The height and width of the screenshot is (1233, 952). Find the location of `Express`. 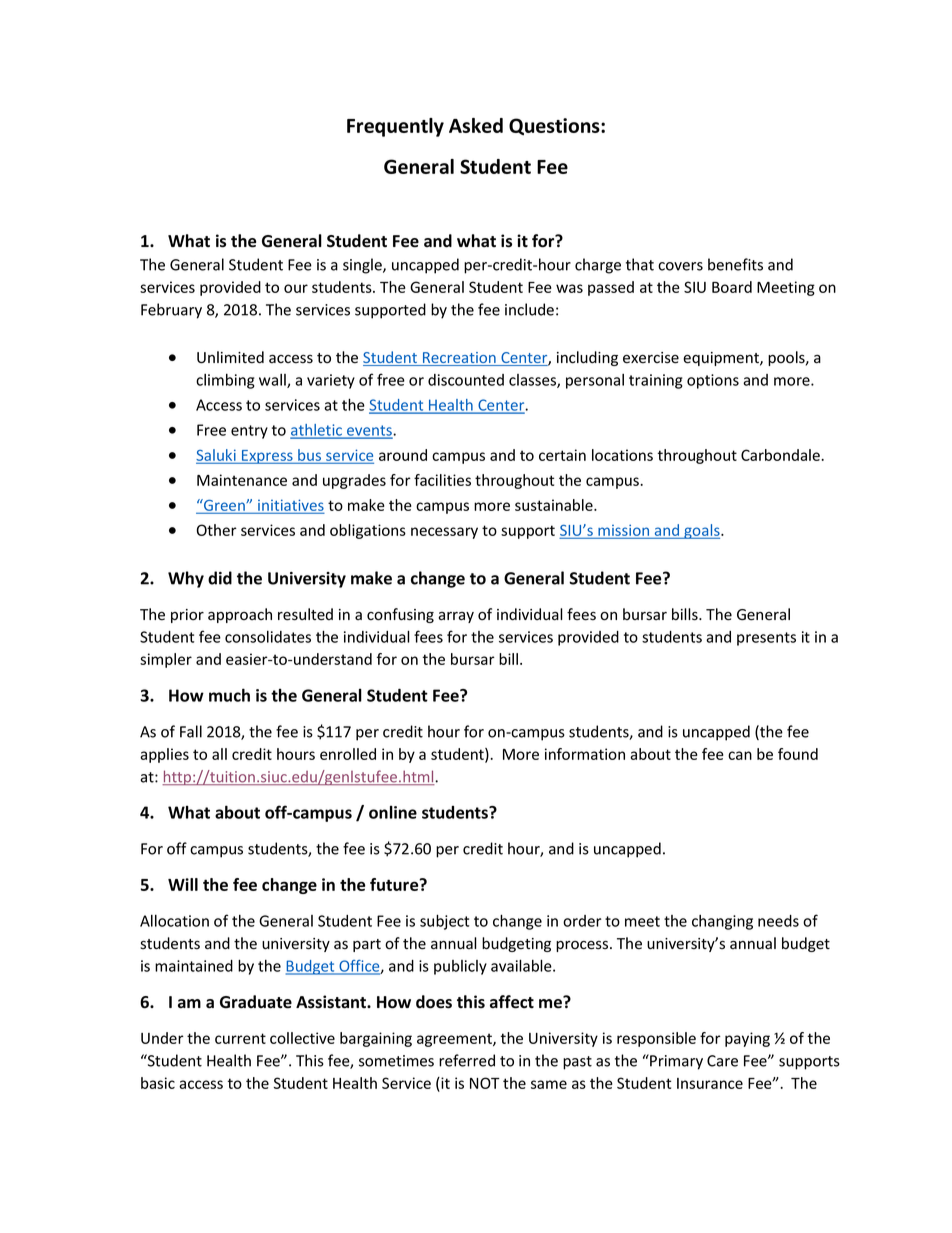

Express is located at coordinates (267, 457).
